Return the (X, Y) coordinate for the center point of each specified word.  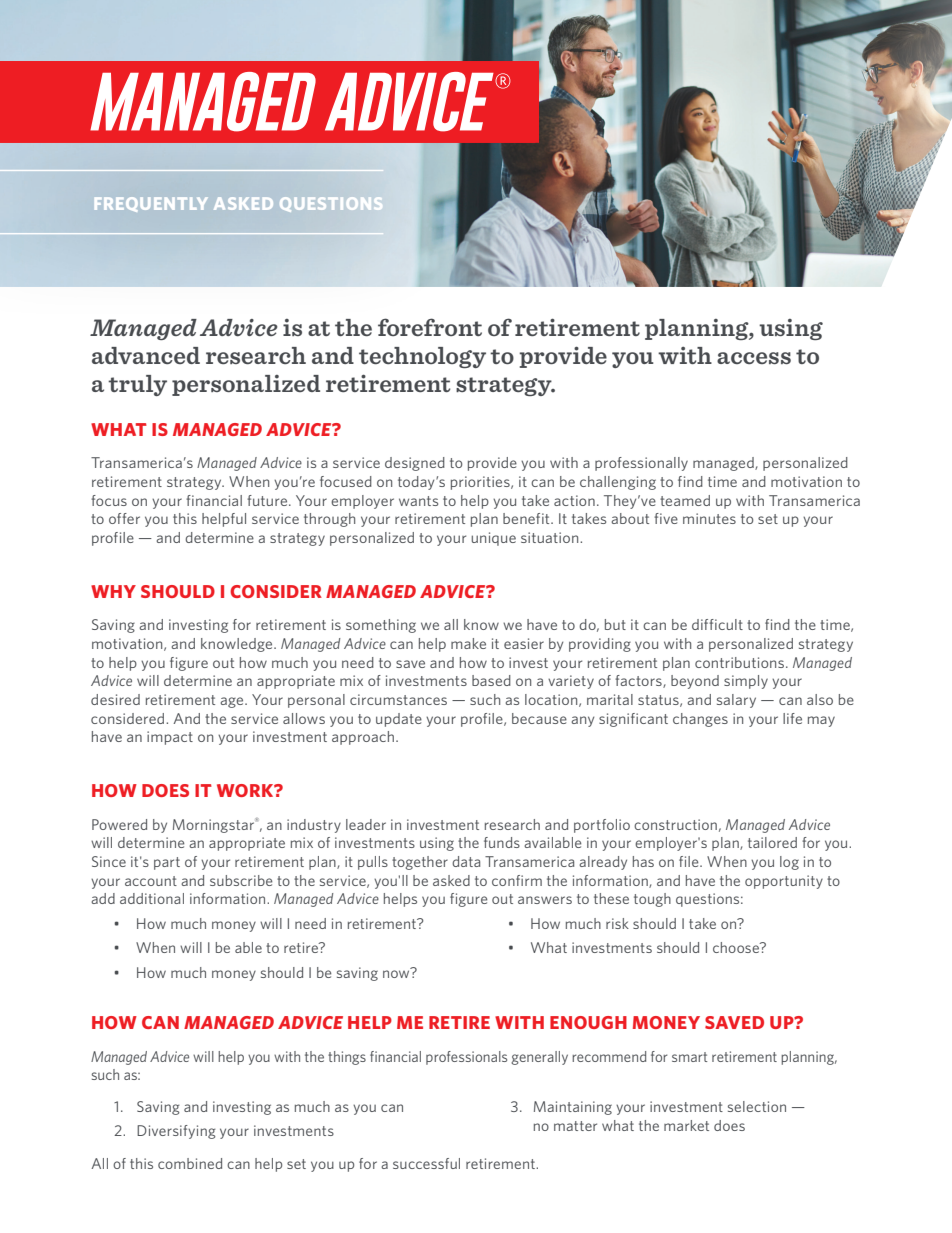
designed (415, 464)
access (754, 358)
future (268, 500)
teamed (685, 500)
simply (746, 682)
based (491, 680)
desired (115, 699)
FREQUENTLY (151, 204)
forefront (430, 327)
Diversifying (176, 1132)
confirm (517, 880)
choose (737, 947)
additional (152, 898)
